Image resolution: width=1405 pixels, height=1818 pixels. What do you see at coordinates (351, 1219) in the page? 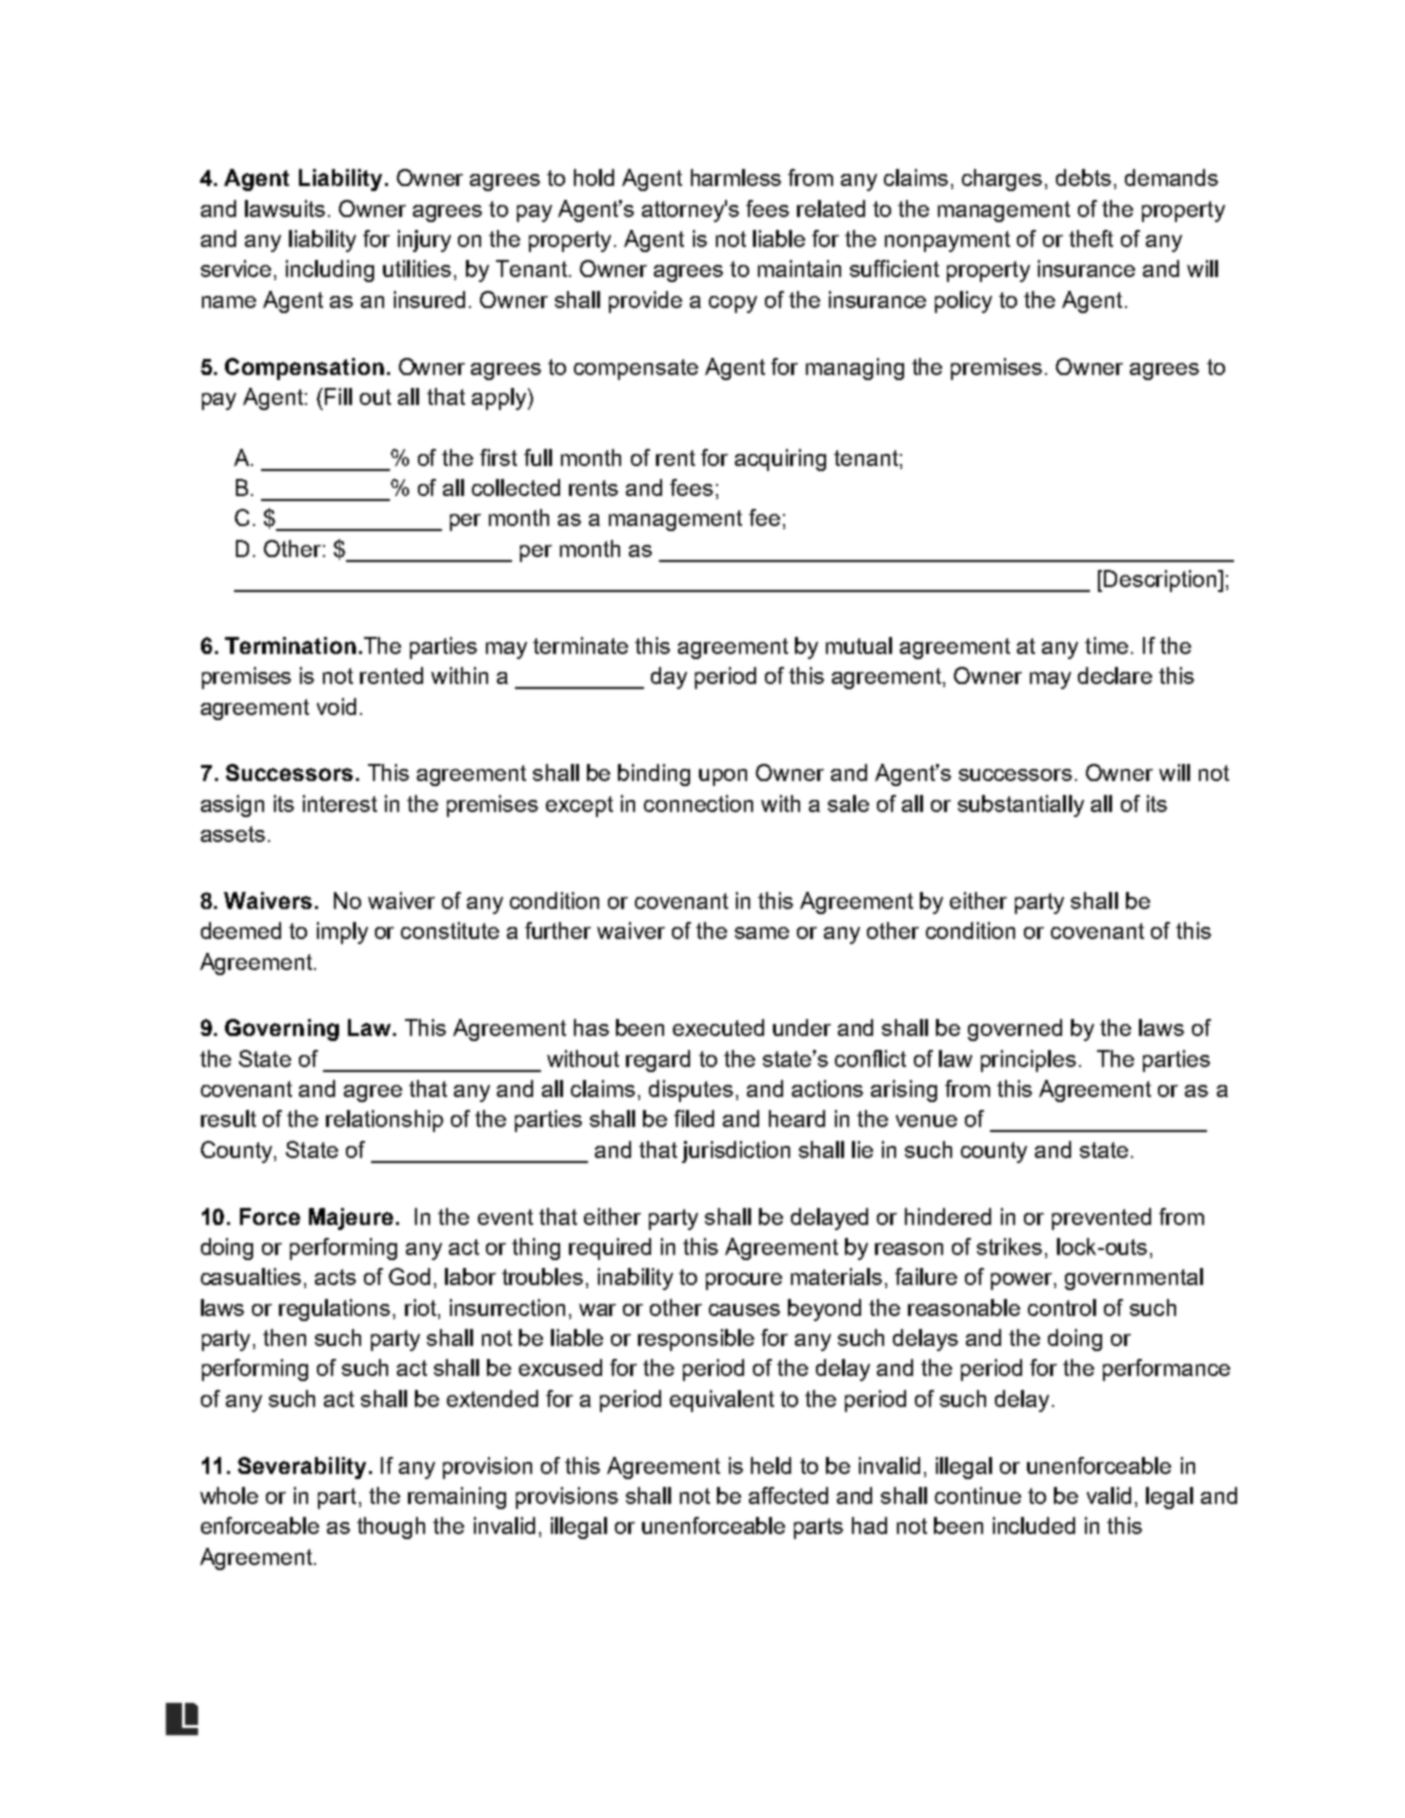
I see `Majeure` at bounding box center [351, 1219].
